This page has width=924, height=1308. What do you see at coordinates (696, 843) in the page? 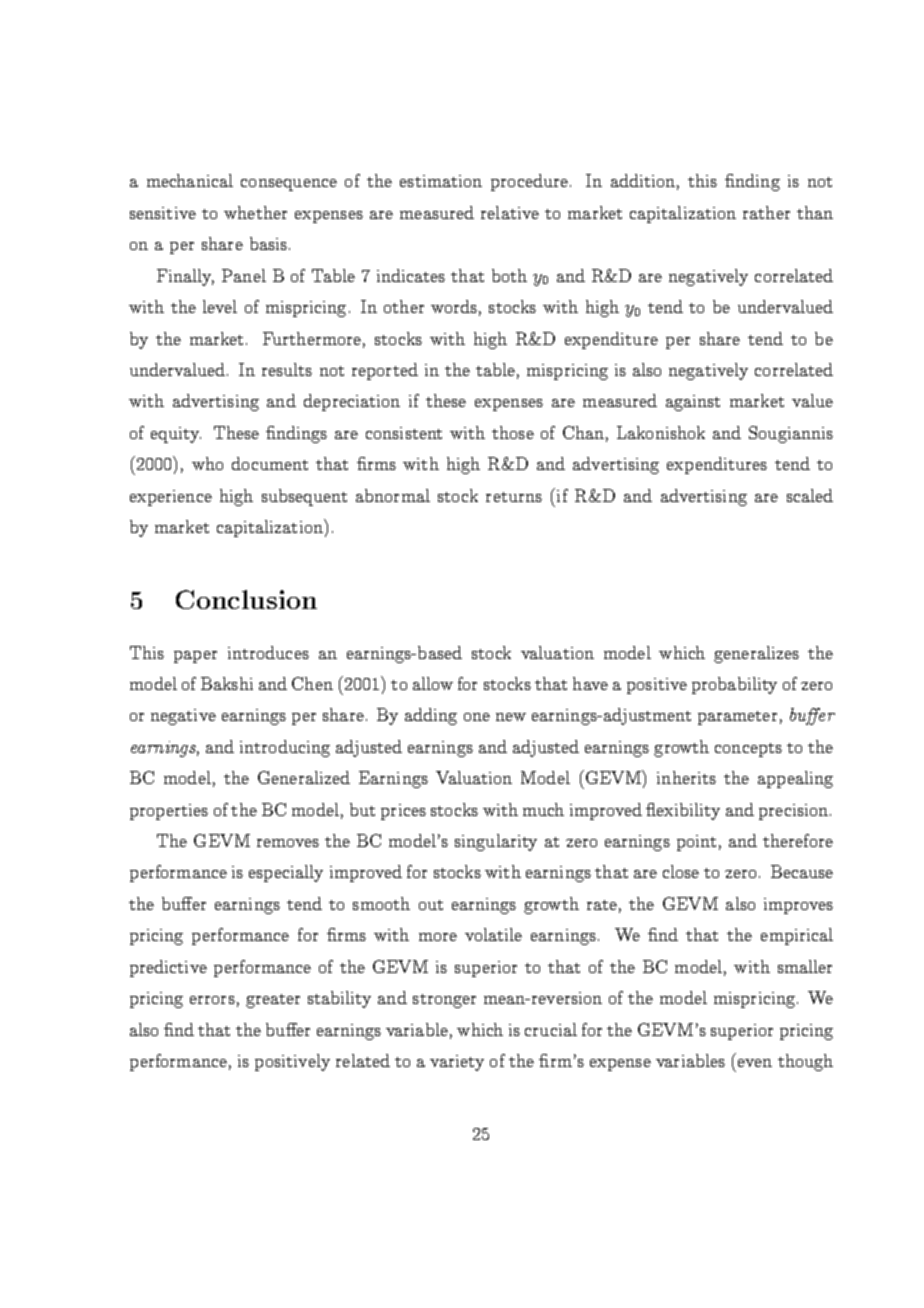
I see `point` at bounding box center [696, 843].
